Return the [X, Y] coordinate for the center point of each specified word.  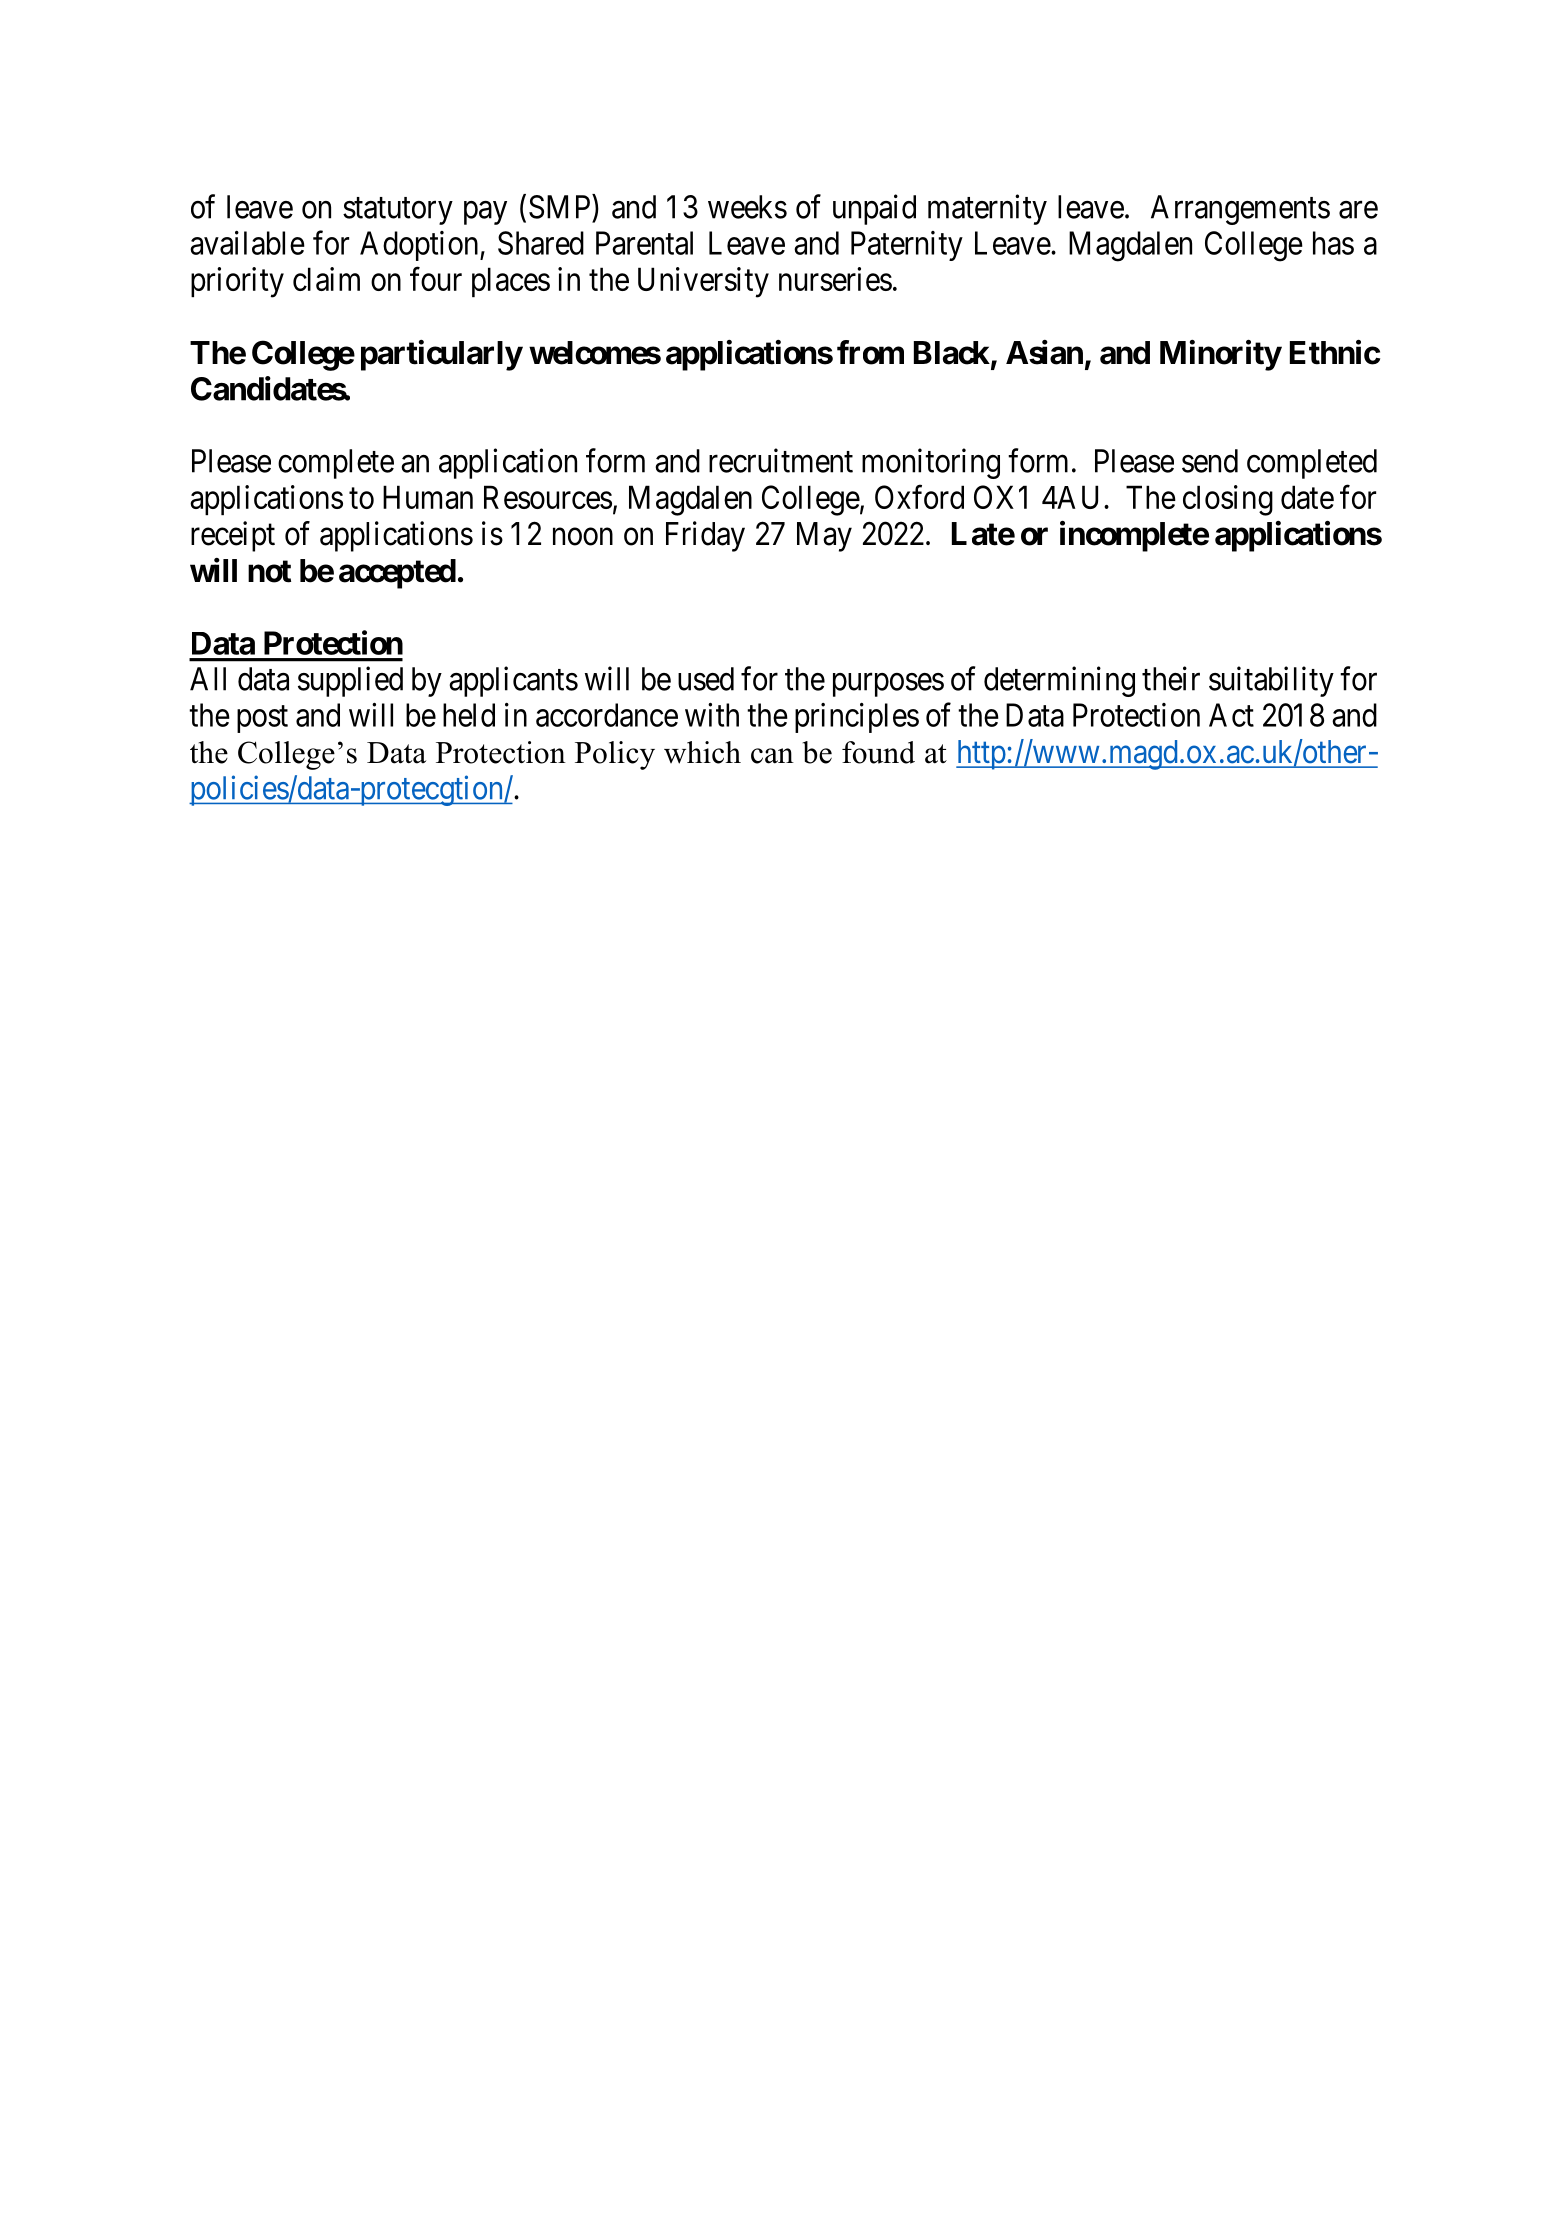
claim [326, 279]
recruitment [781, 460]
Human [428, 497]
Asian [1044, 352]
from [870, 352]
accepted [397, 574]
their [1171, 678]
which [702, 752]
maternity [987, 209]
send [1210, 461]
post [262, 719]
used [706, 679]
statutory [398, 211]
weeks [747, 207]
